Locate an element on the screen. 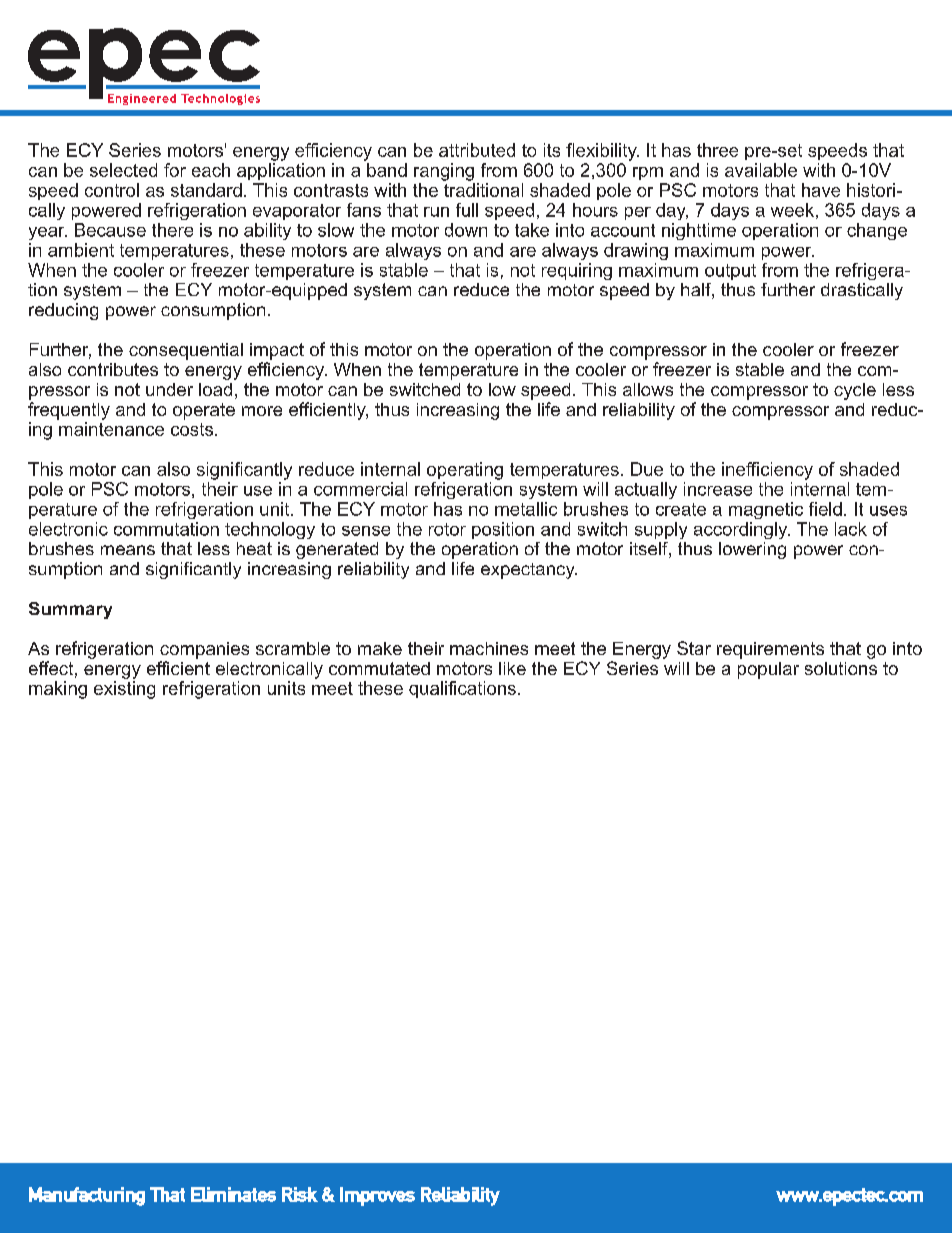  existing is located at coordinates (124, 690).
